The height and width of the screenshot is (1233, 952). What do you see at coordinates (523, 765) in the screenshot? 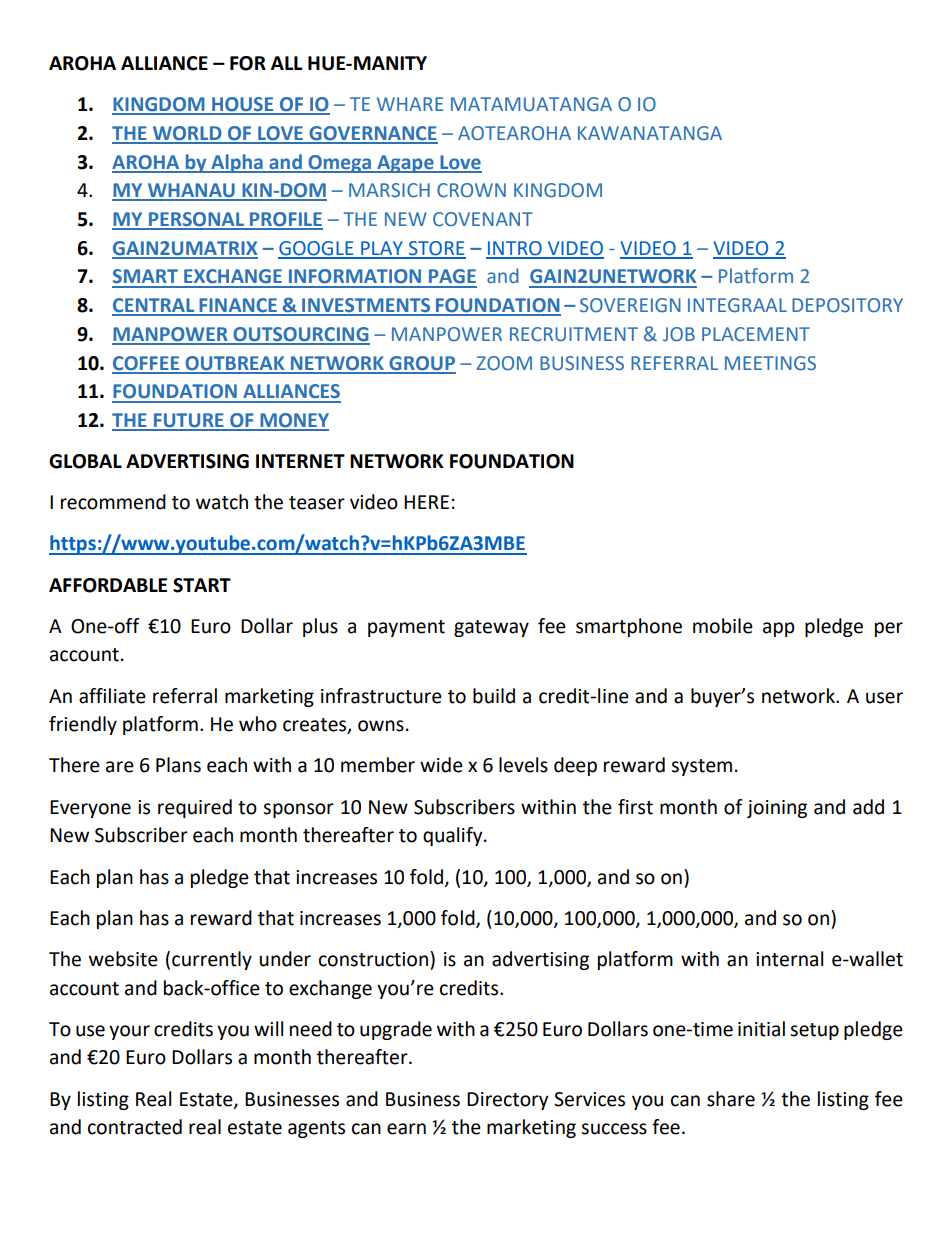
I see `levels` at bounding box center [523, 765].
